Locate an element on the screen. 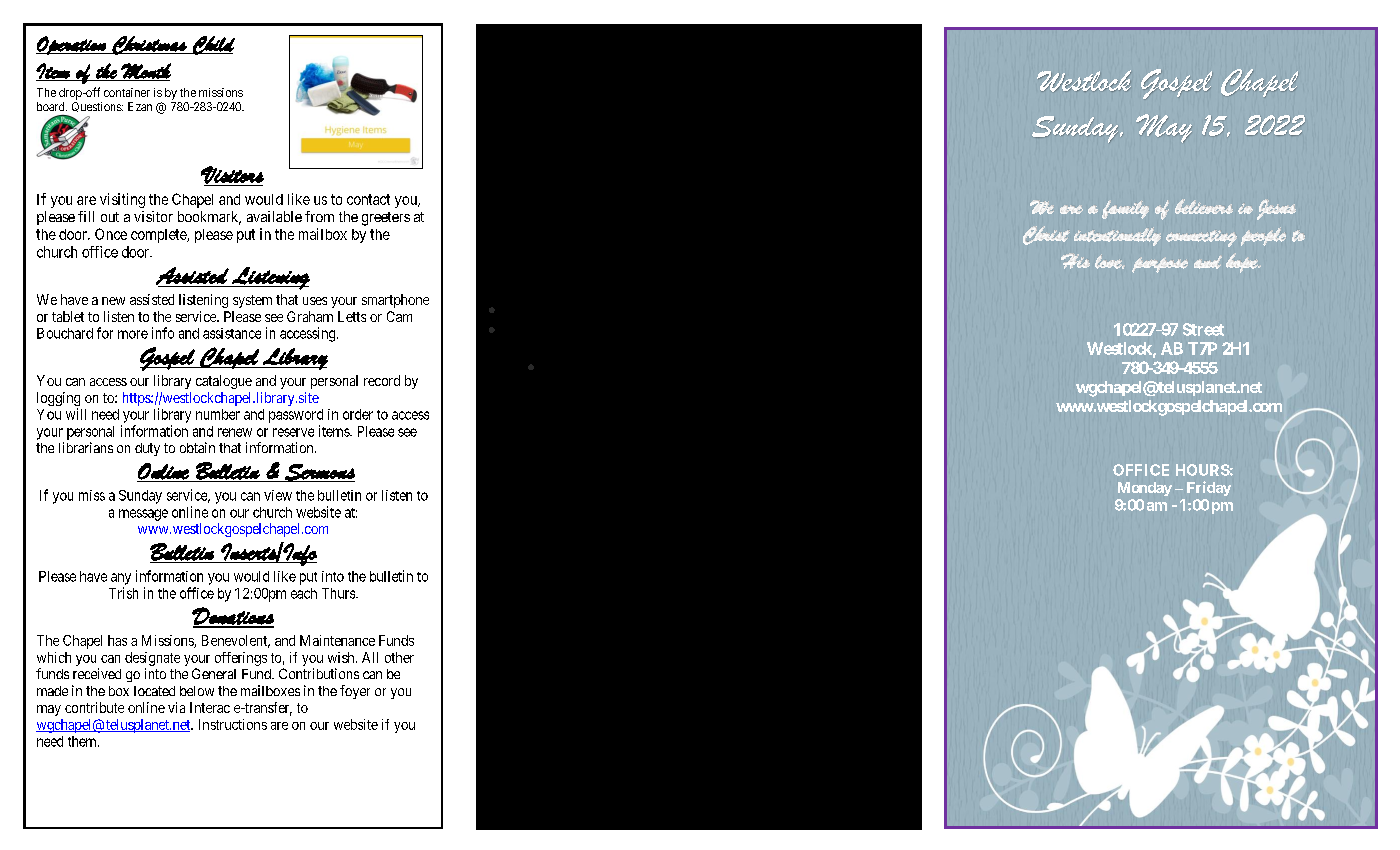 The width and height of the screenshot is (1400, 850). greeters is located at coordinates (386, 219).
